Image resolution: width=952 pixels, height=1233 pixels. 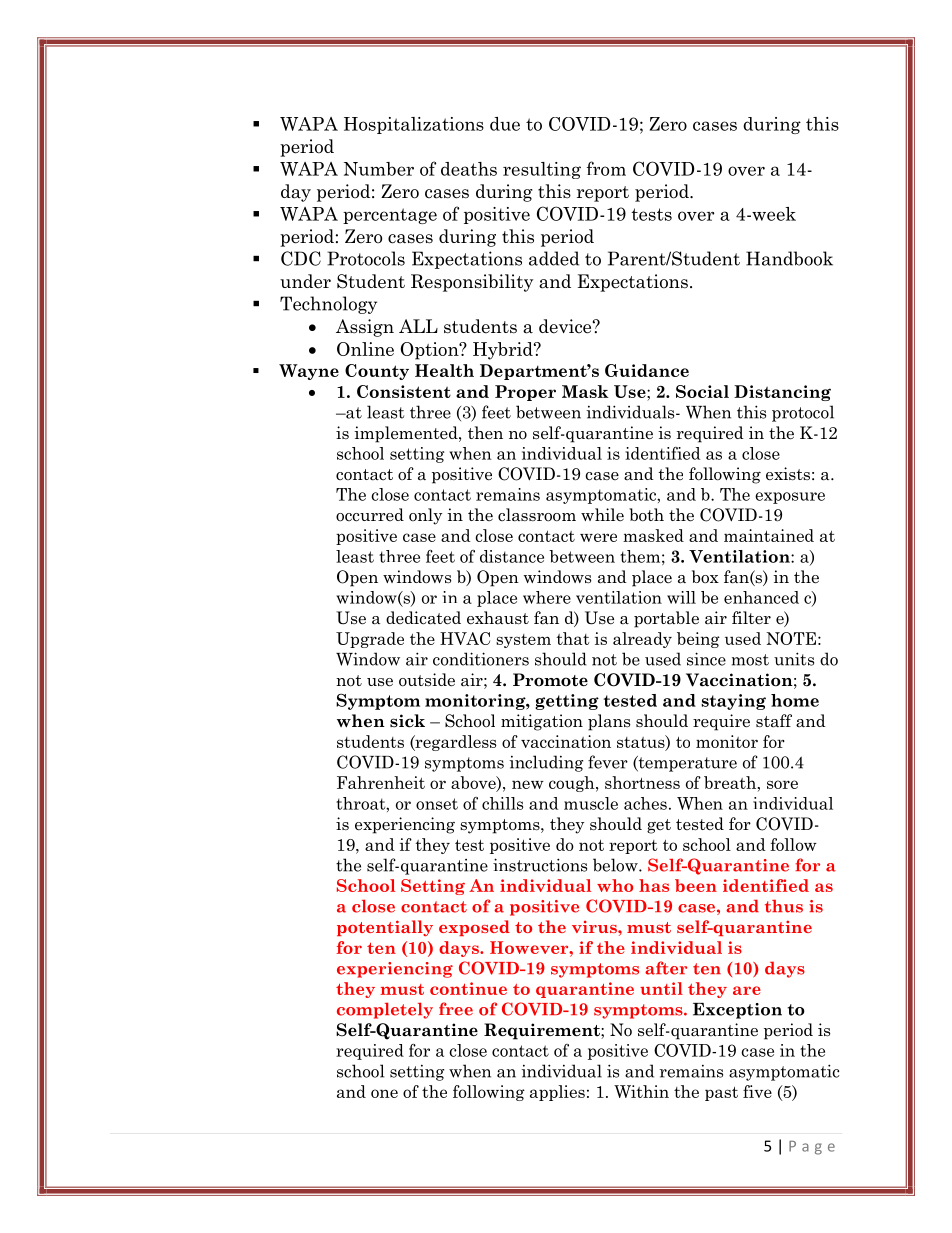 I want to click on implemented, so click(x=407, y=434).
